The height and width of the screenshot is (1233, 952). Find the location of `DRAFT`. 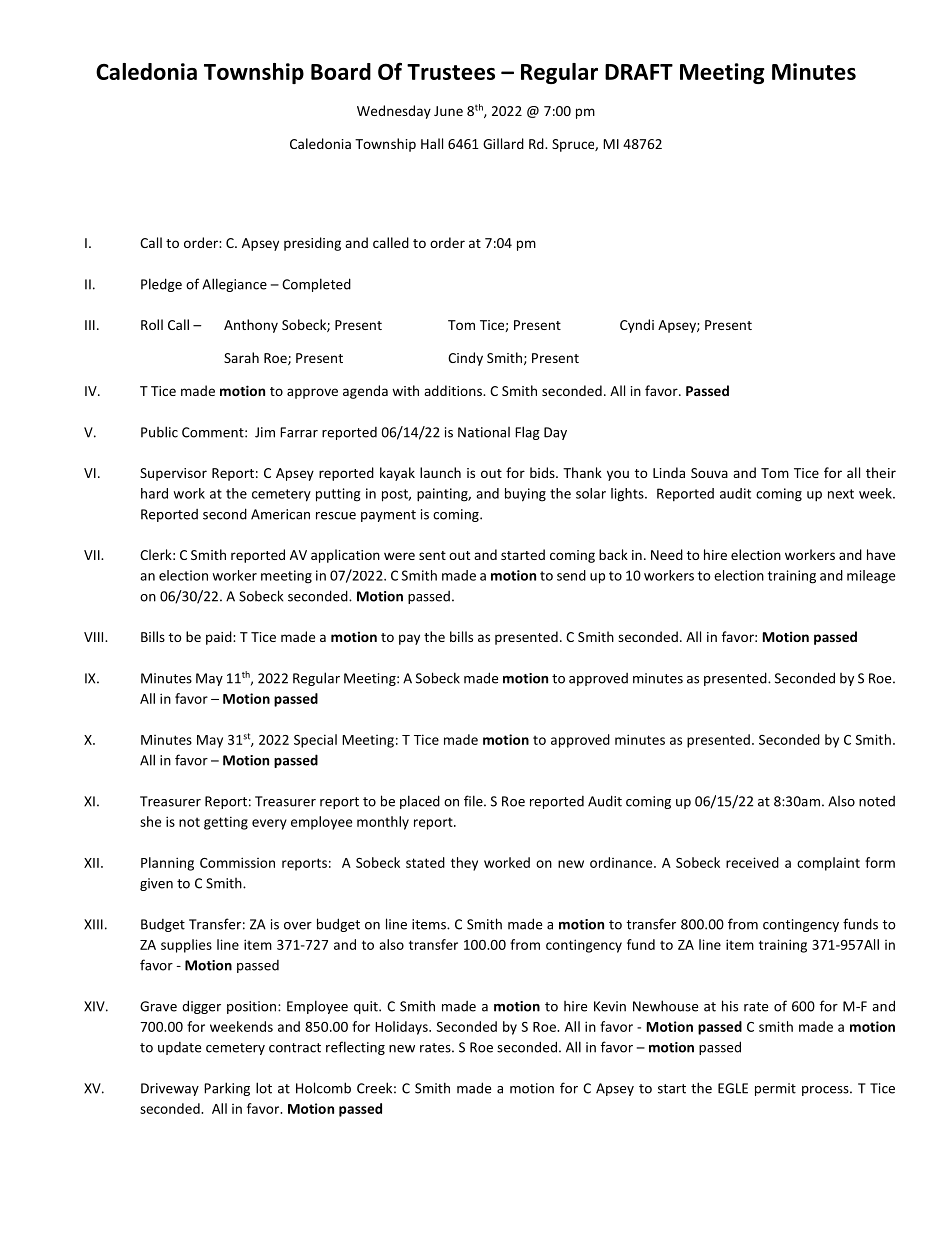

DRAFT is located at coordinates (639, 72).
